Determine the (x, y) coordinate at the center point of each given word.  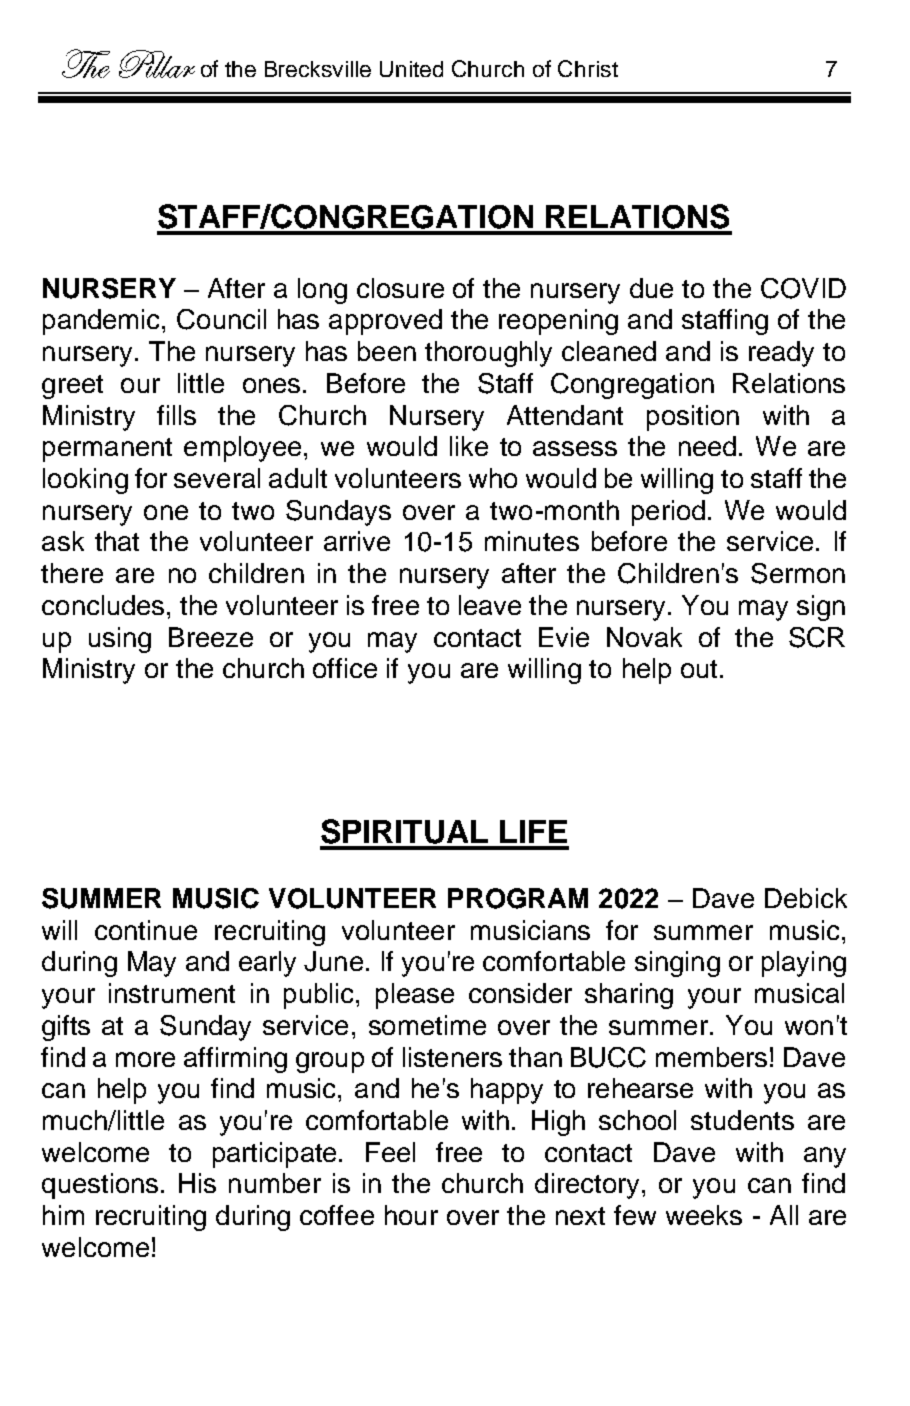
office (345, 668)
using (120, 640)
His (197, 1183)
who (493, 478)
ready (781, 354)
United (411, 69)
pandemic (103, 322)
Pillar (157, 64)
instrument (172, 993)
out (701, 669)
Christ (588, 68)
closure (400, 288)
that (117, 541)
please (415, 996)
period (668, 513)
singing (677, 964)
